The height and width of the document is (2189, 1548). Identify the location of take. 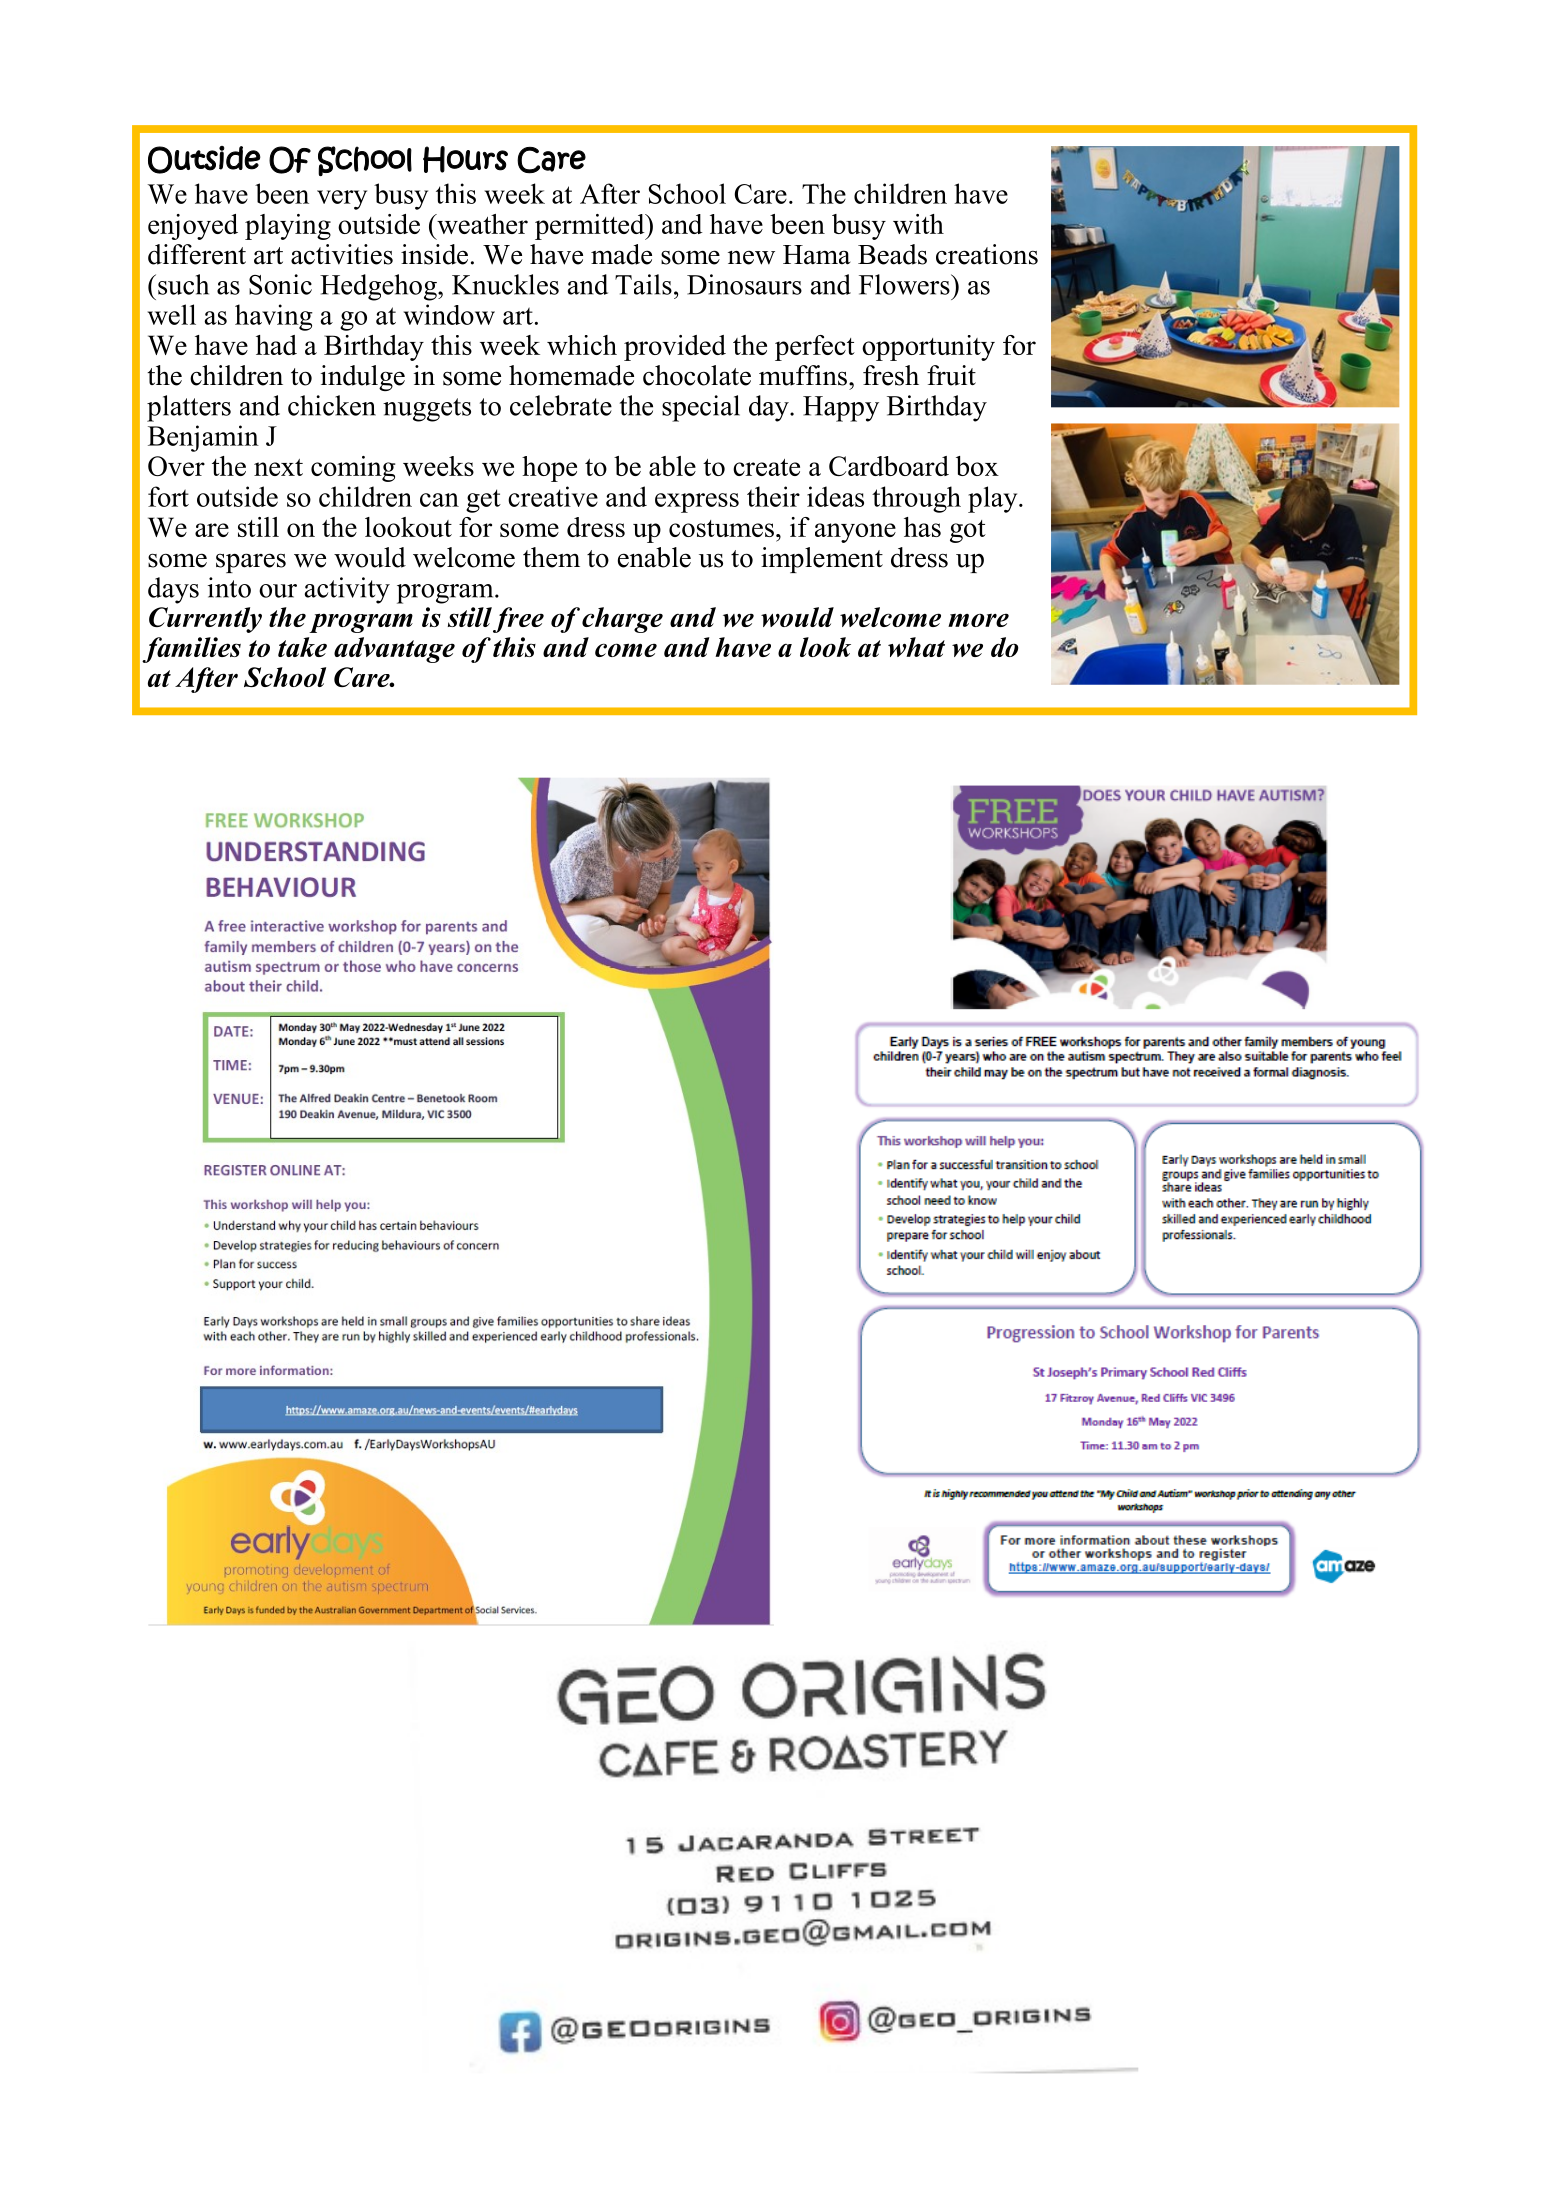
(302, 647).
